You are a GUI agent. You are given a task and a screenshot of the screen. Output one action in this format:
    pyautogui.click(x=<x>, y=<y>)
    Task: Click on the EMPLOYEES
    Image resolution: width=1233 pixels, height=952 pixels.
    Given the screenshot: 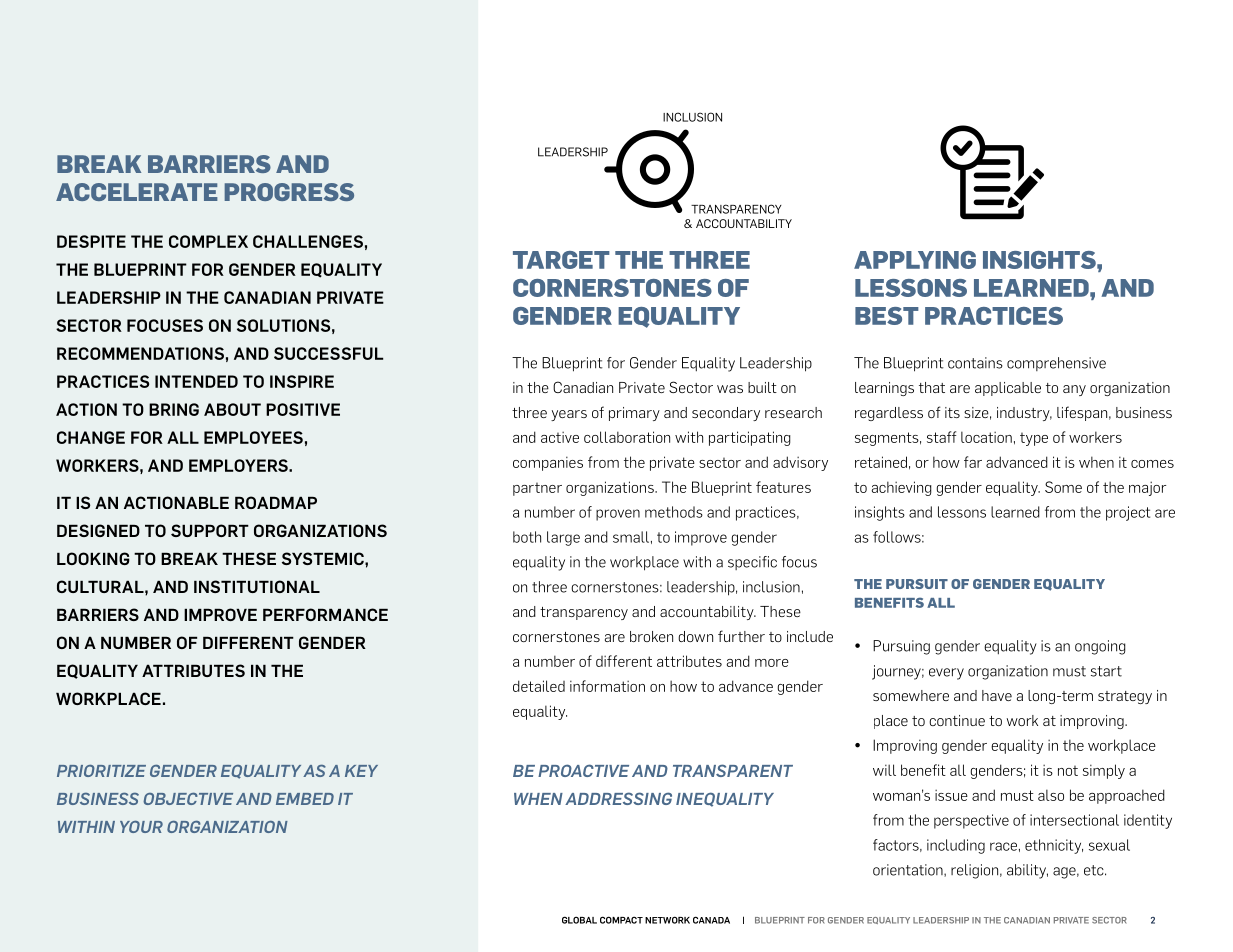 What is the action you would take?
    pyautogui.click(x=253, y=437)
